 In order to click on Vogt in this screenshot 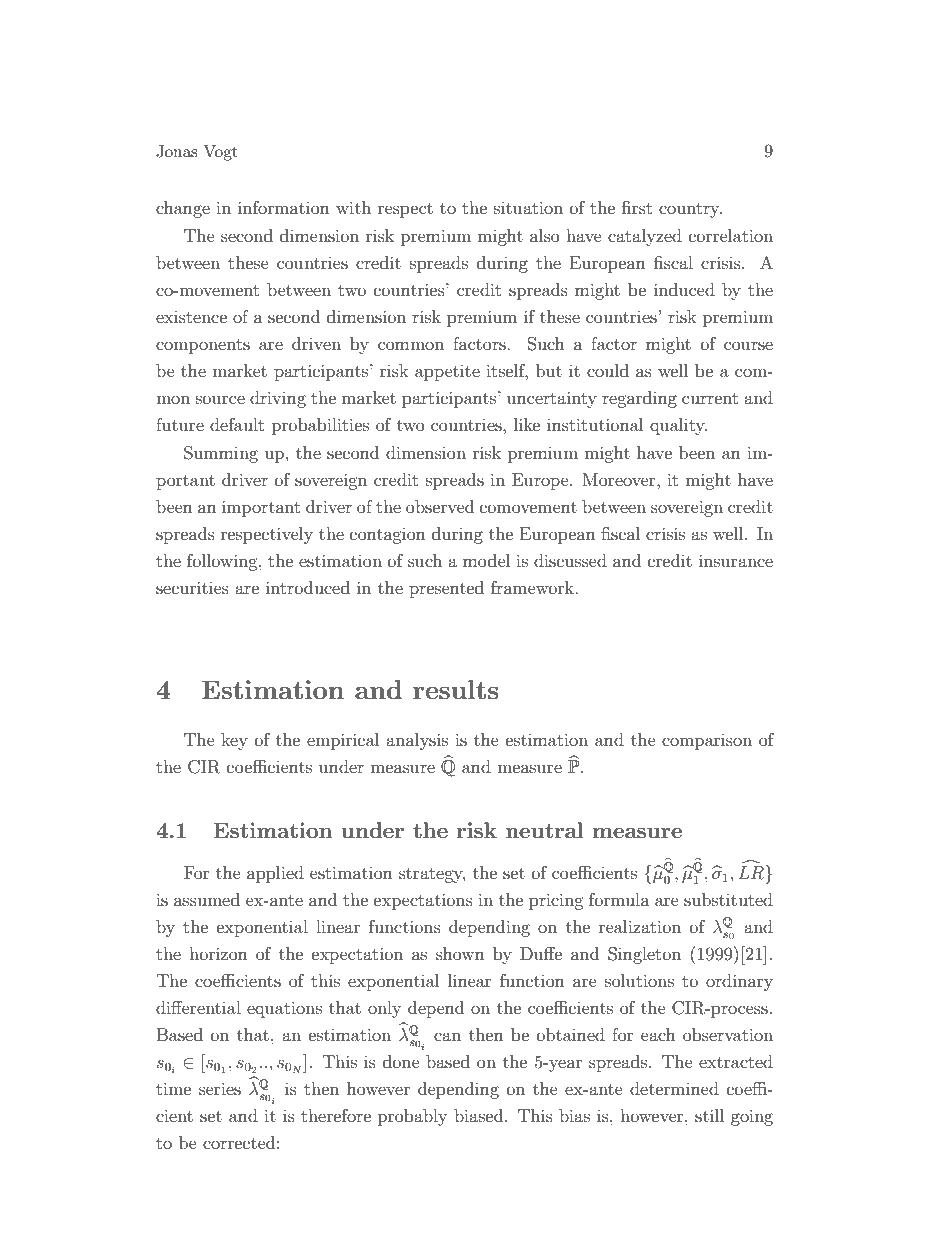, I will do `click(220, 153)`.
